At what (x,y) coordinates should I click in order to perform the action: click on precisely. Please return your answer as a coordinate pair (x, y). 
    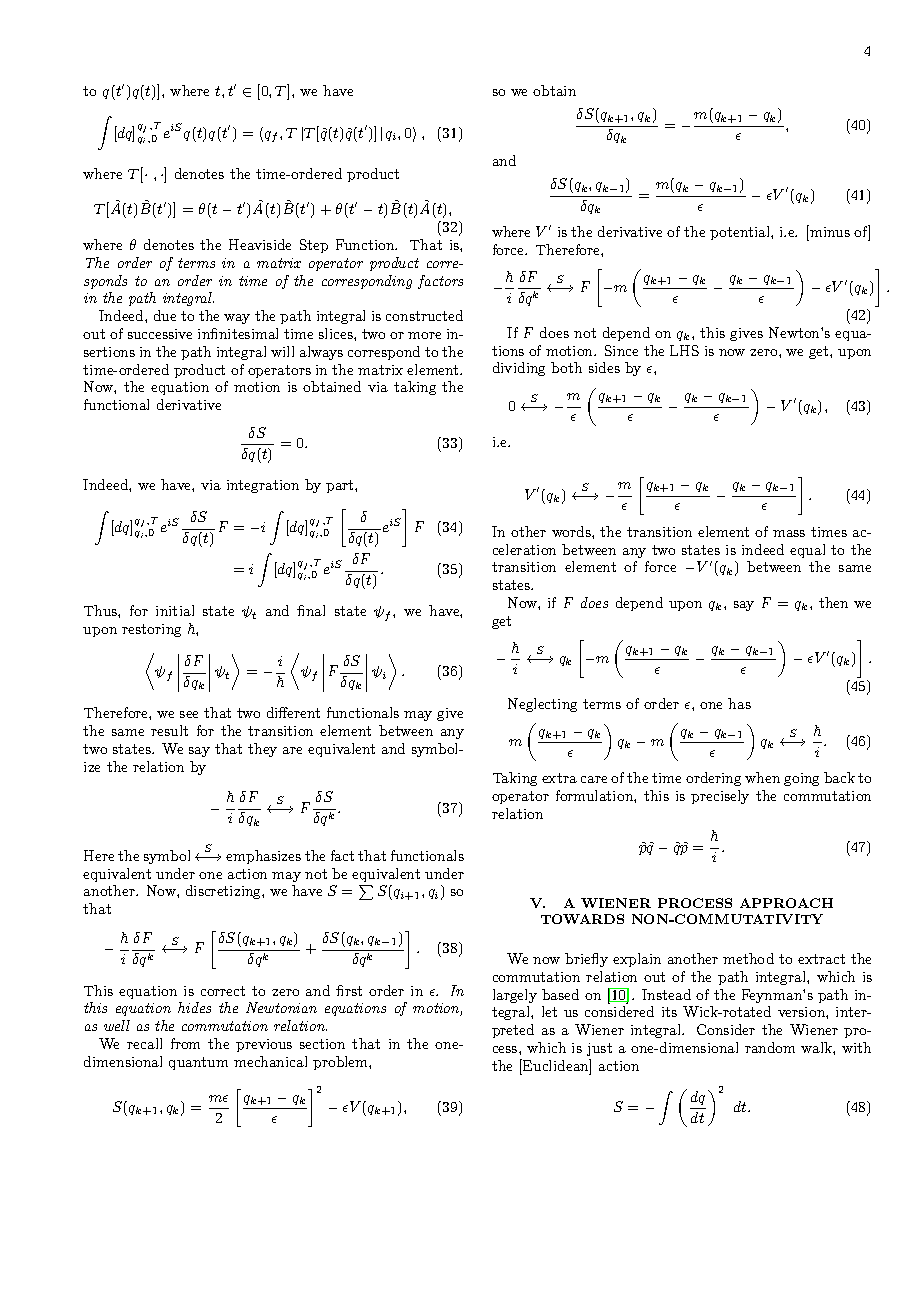
    Looking at the image, I should click on (720, 797).
